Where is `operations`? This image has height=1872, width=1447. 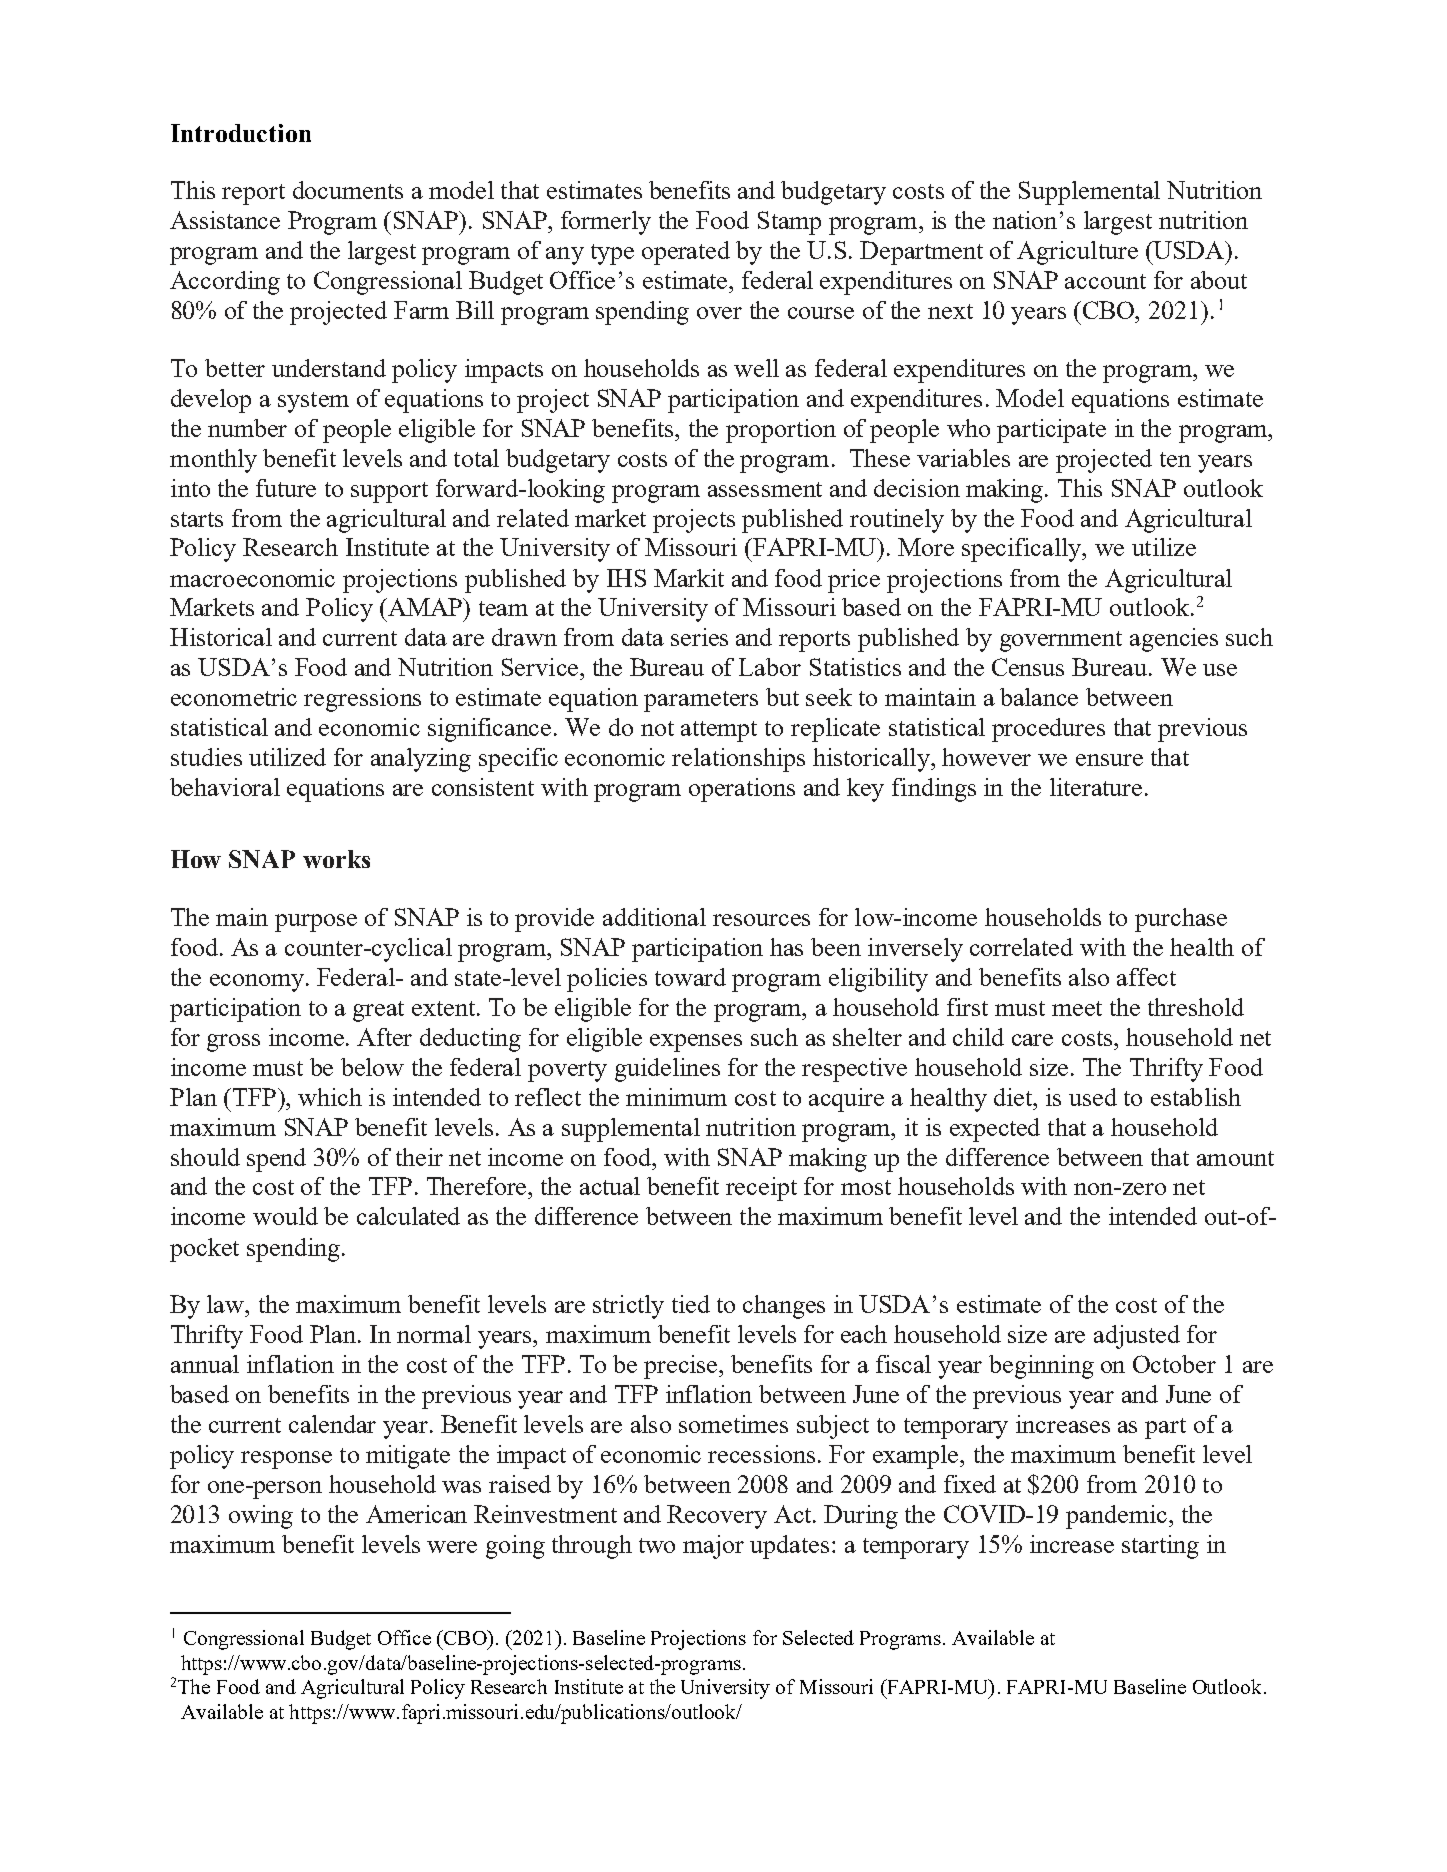 operations is located at coordinates (742, 790).
